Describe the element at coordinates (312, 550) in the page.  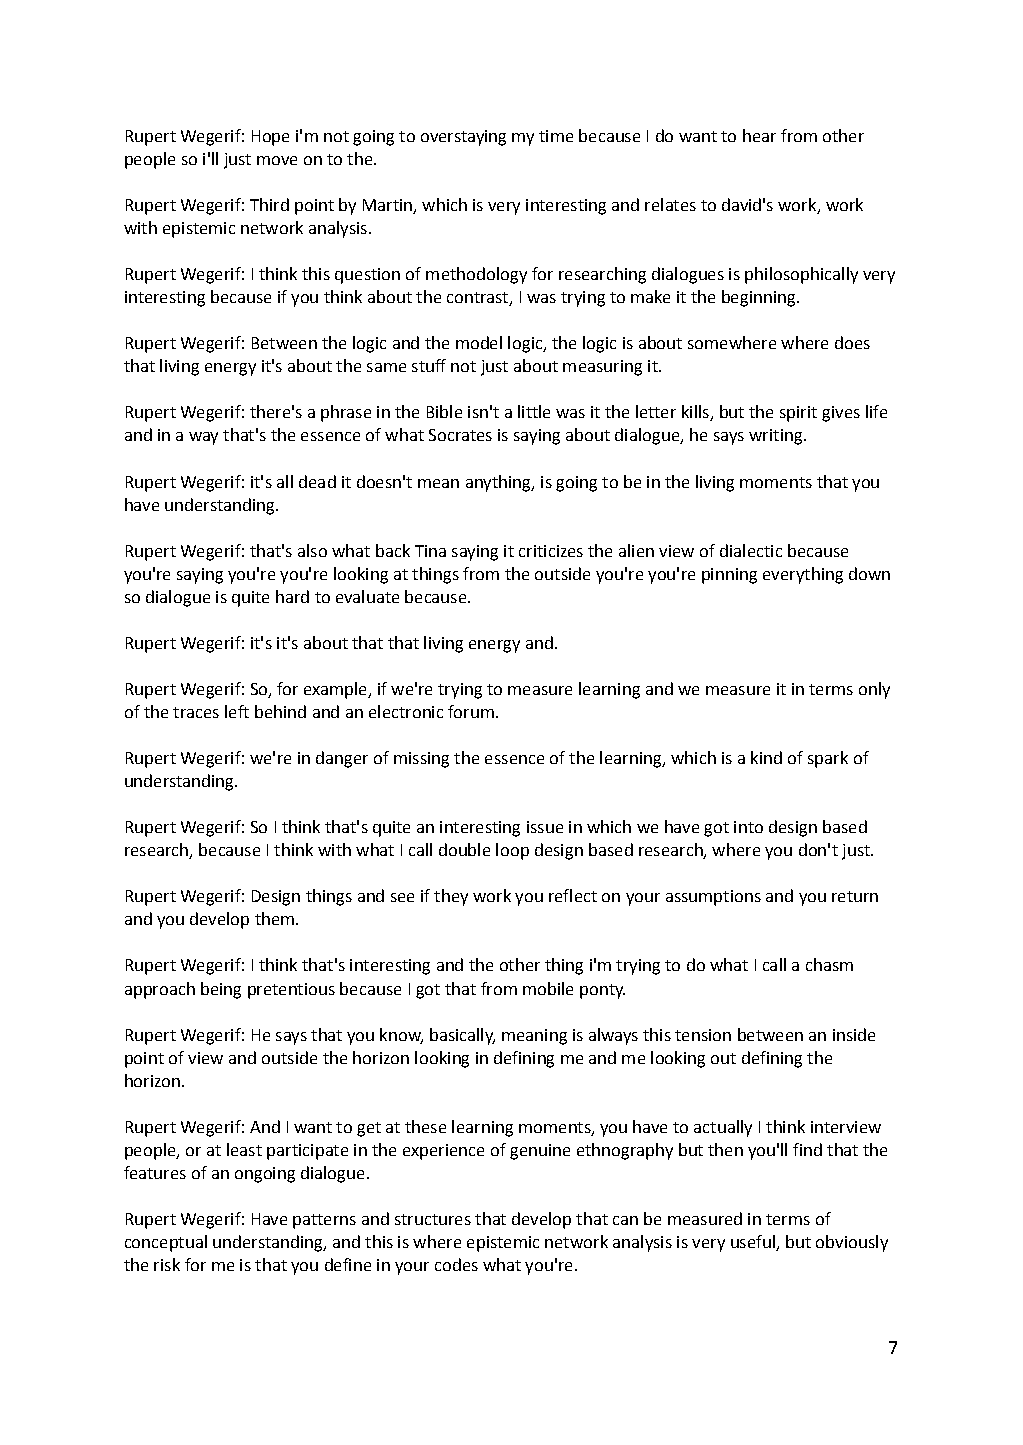
I see `also` at that location.
